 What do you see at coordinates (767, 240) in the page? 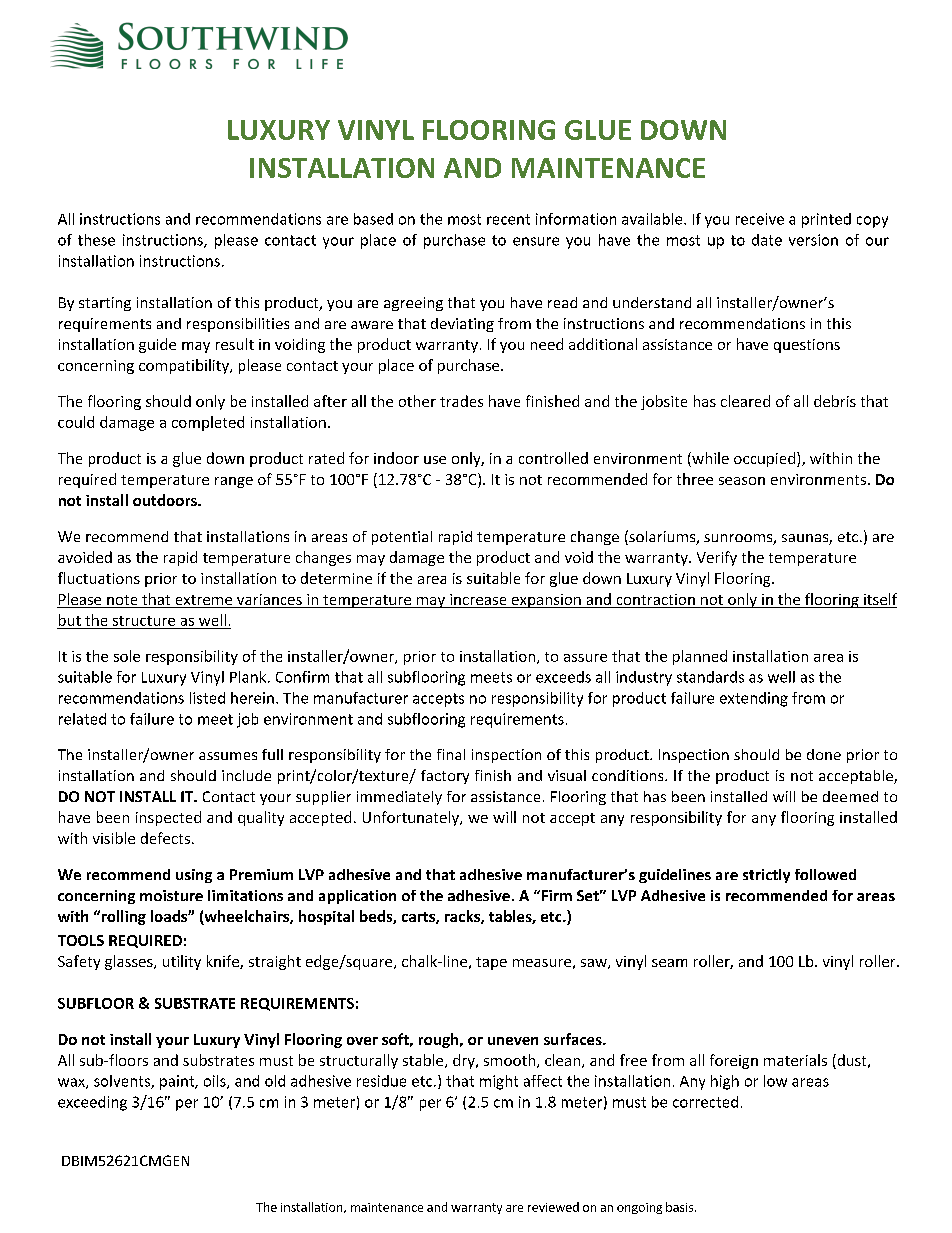
I see `date` at bounding box center [767, 240].
